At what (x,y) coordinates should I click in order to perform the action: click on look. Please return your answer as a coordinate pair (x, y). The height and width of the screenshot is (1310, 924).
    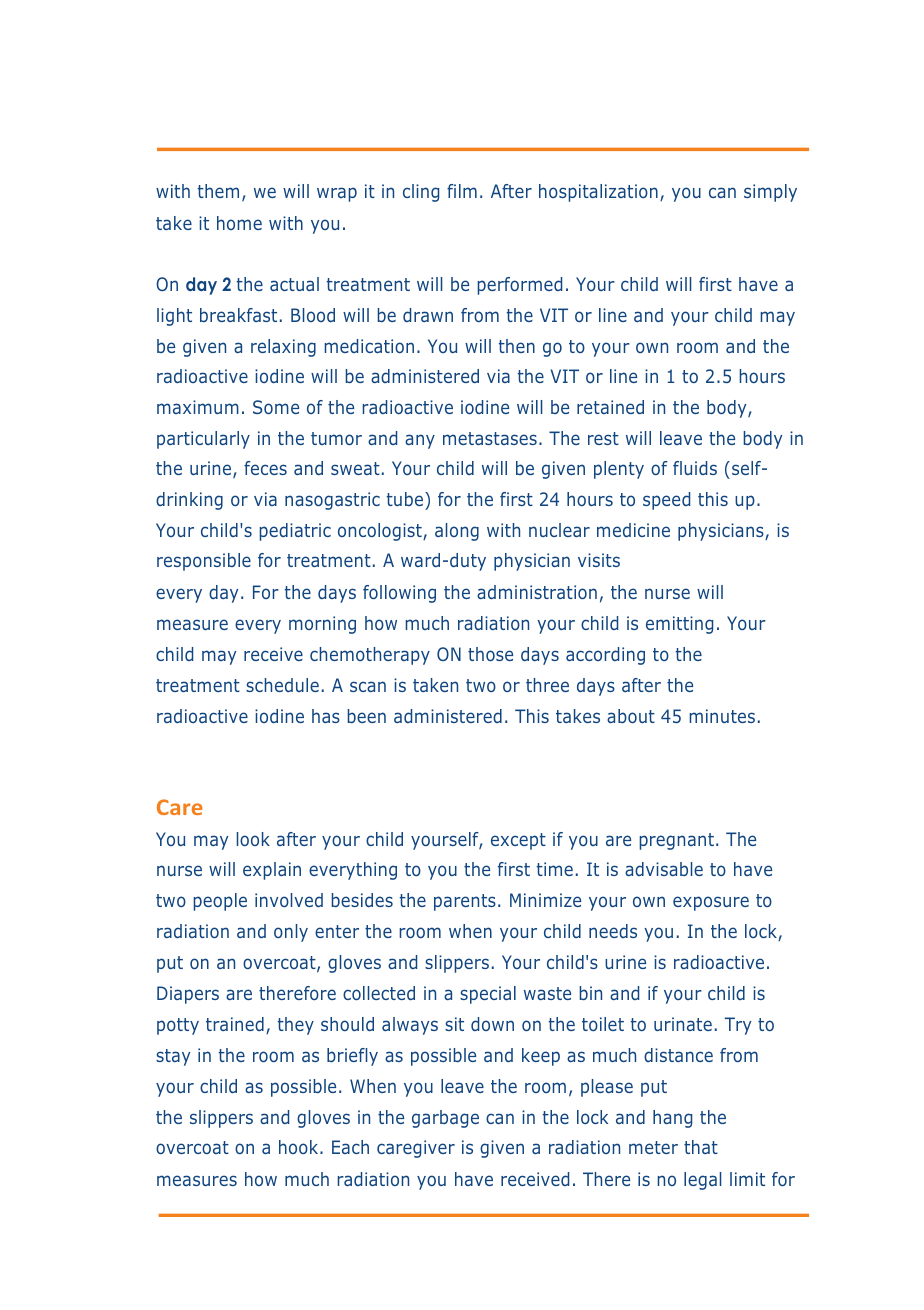
    Looking at the image, I should click on (253, 839).
